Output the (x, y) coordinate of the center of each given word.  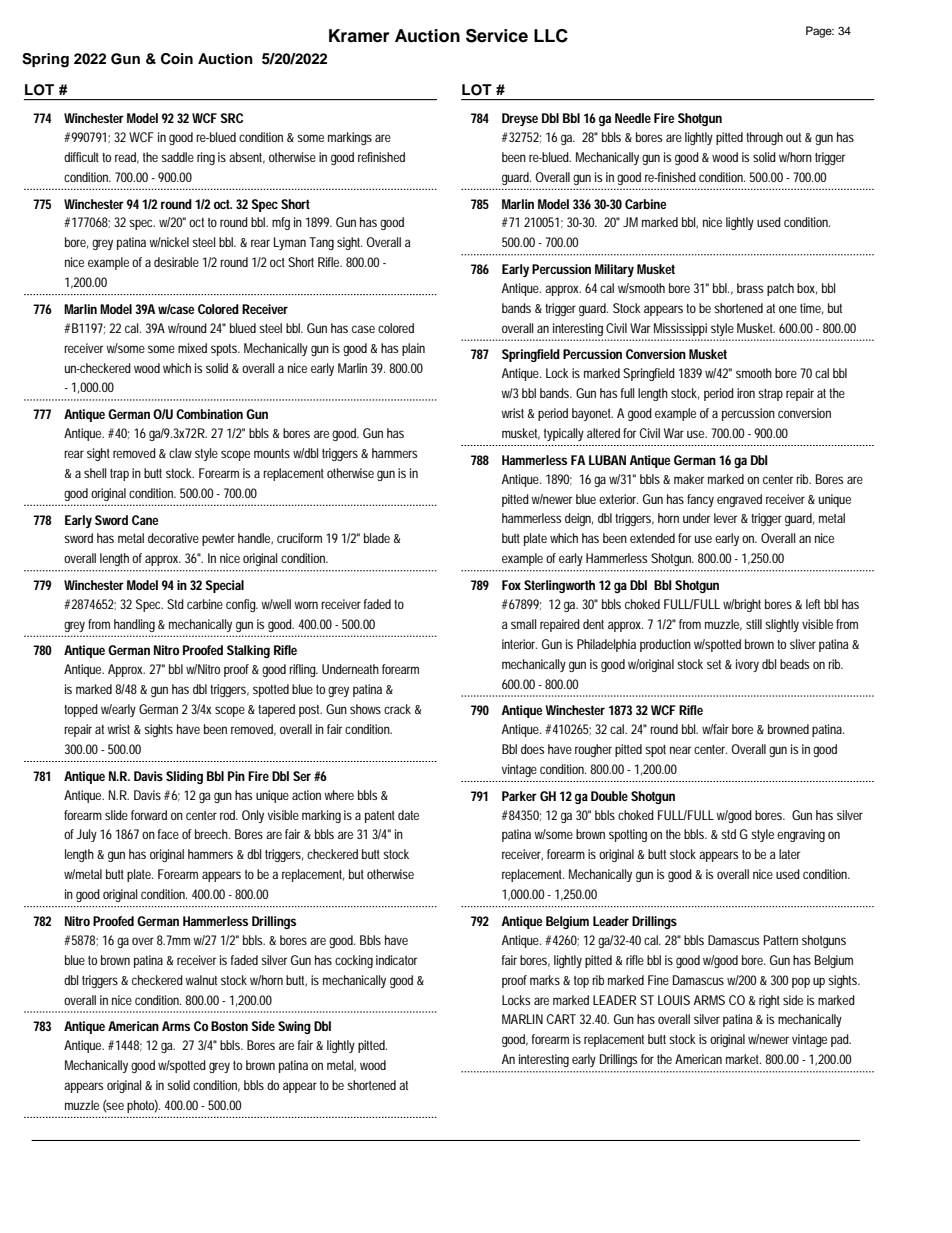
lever (725, 518)
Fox (511, 585)
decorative (173, 538)
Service (497, 36)
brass (750, 288)
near (680, 750)
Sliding (184, 777)
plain (413, 349)
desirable (176, 262)
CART (561, 1019)
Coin (177, 59)
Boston (229, 1026)
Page (820, 32)
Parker (519, 796)
